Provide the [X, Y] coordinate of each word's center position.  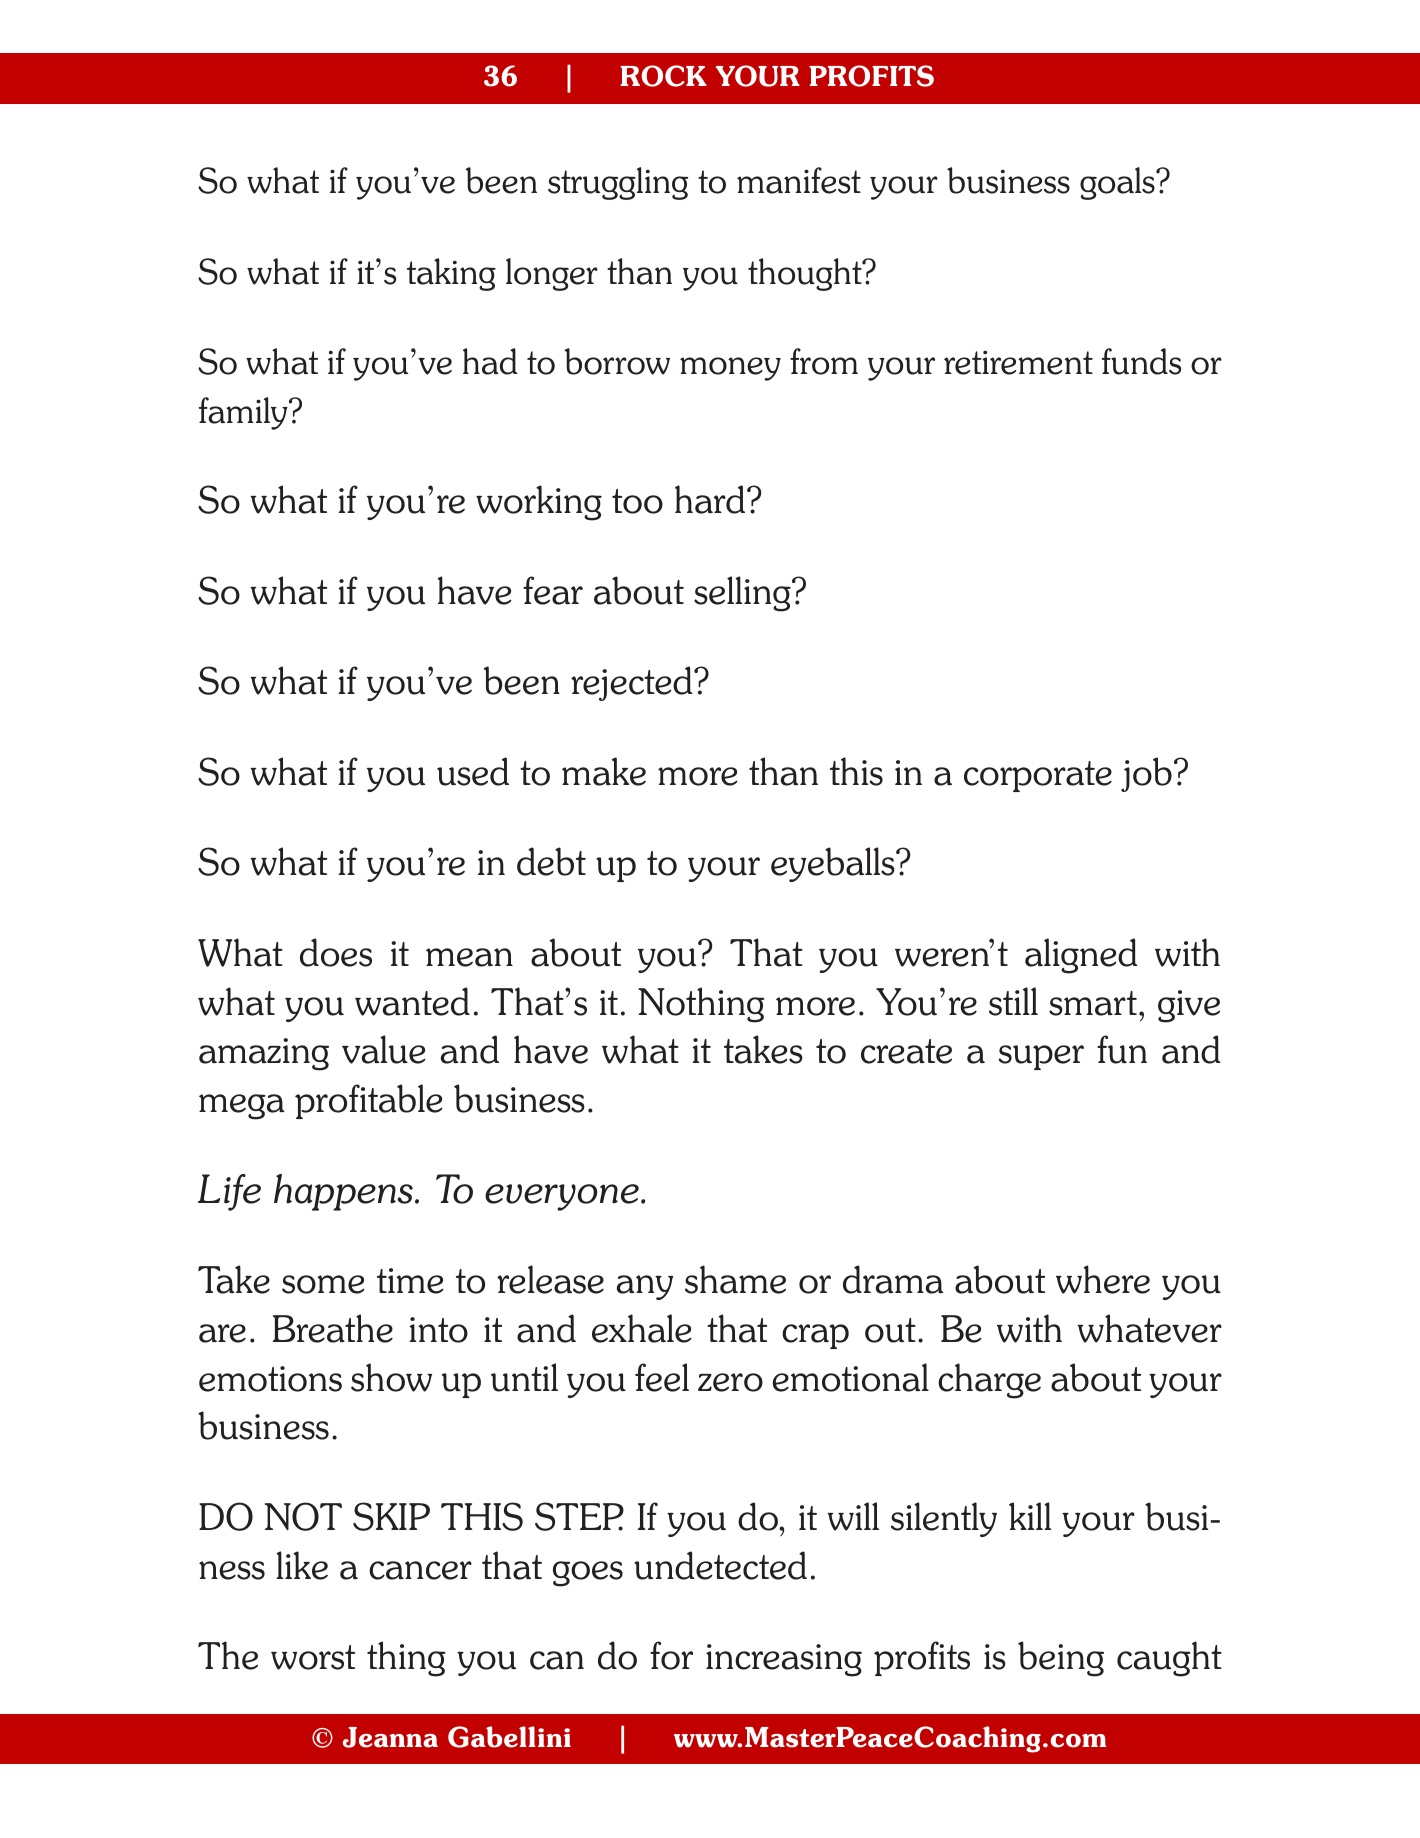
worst [313, 1657]
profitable [369, 1101]
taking [451, 274]
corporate [1038, 776]
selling [743, 594]
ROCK [663, 76]
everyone [562, 1197]
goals [1118, 183]
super [1041, 1057]
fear [553, 590]
